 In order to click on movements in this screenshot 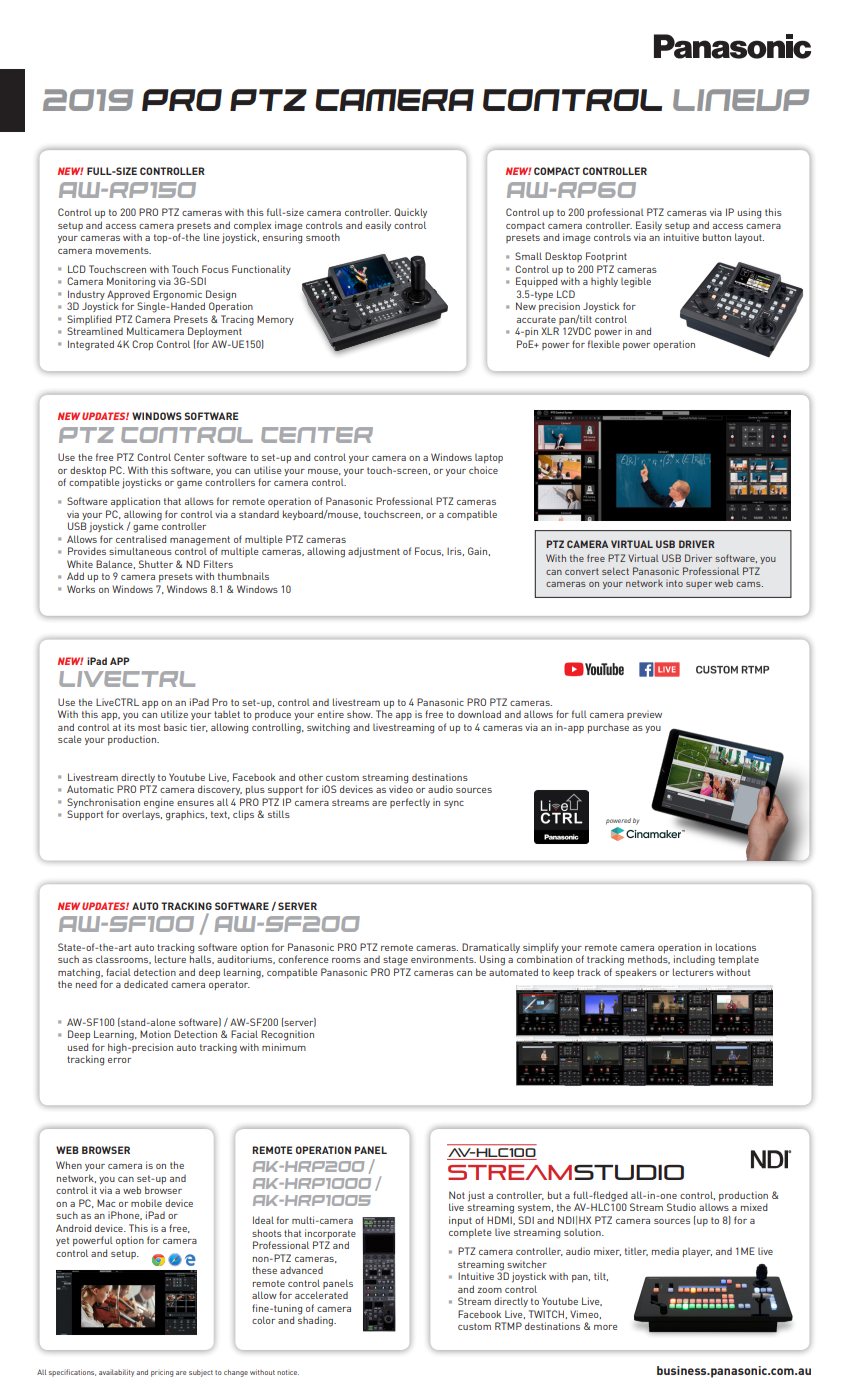, I will do `click(123, 250)`.
